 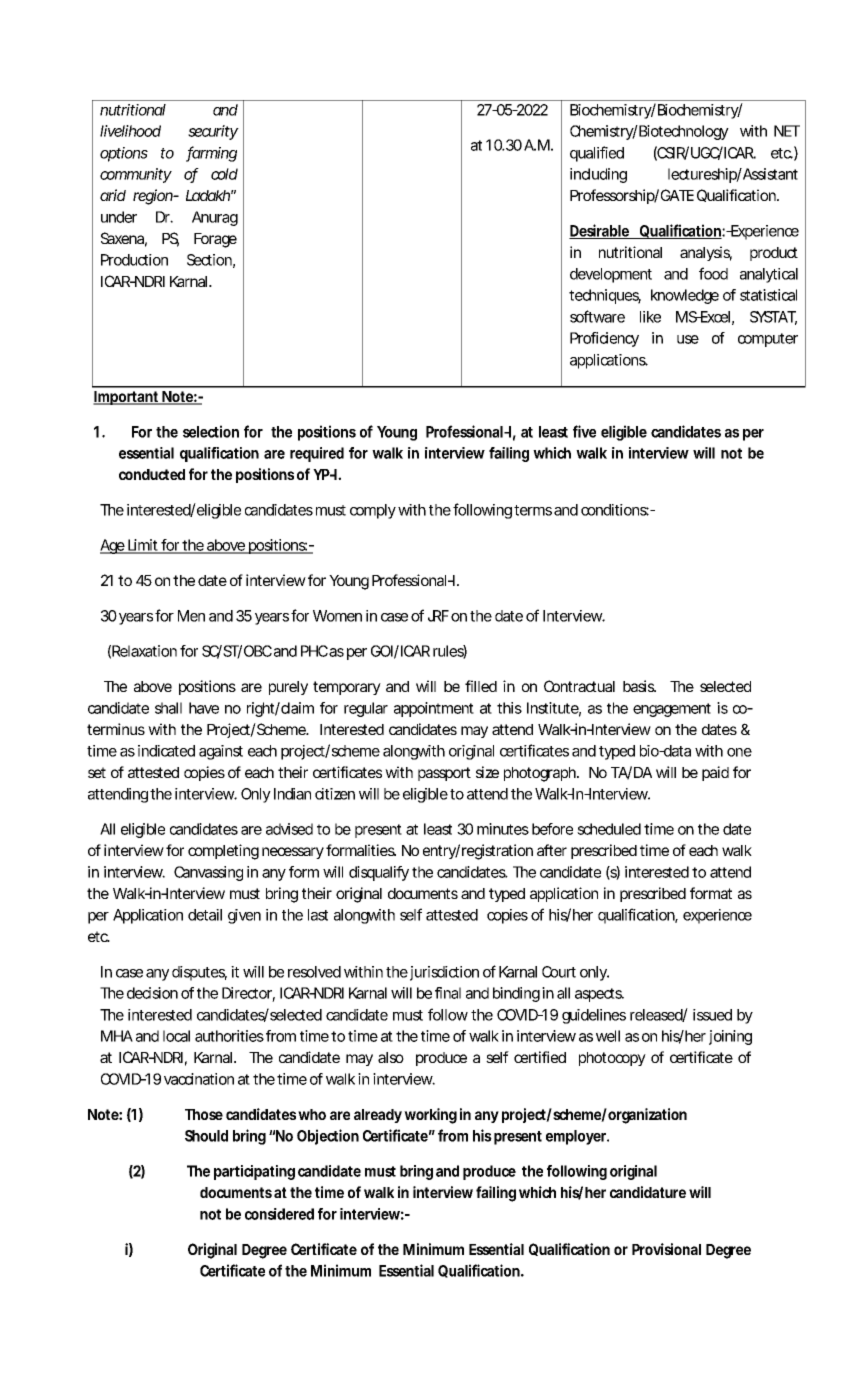 What do you see at coordinates (584, 431) in the screenshot?
I see `five` at bounding box center [584, 431].
